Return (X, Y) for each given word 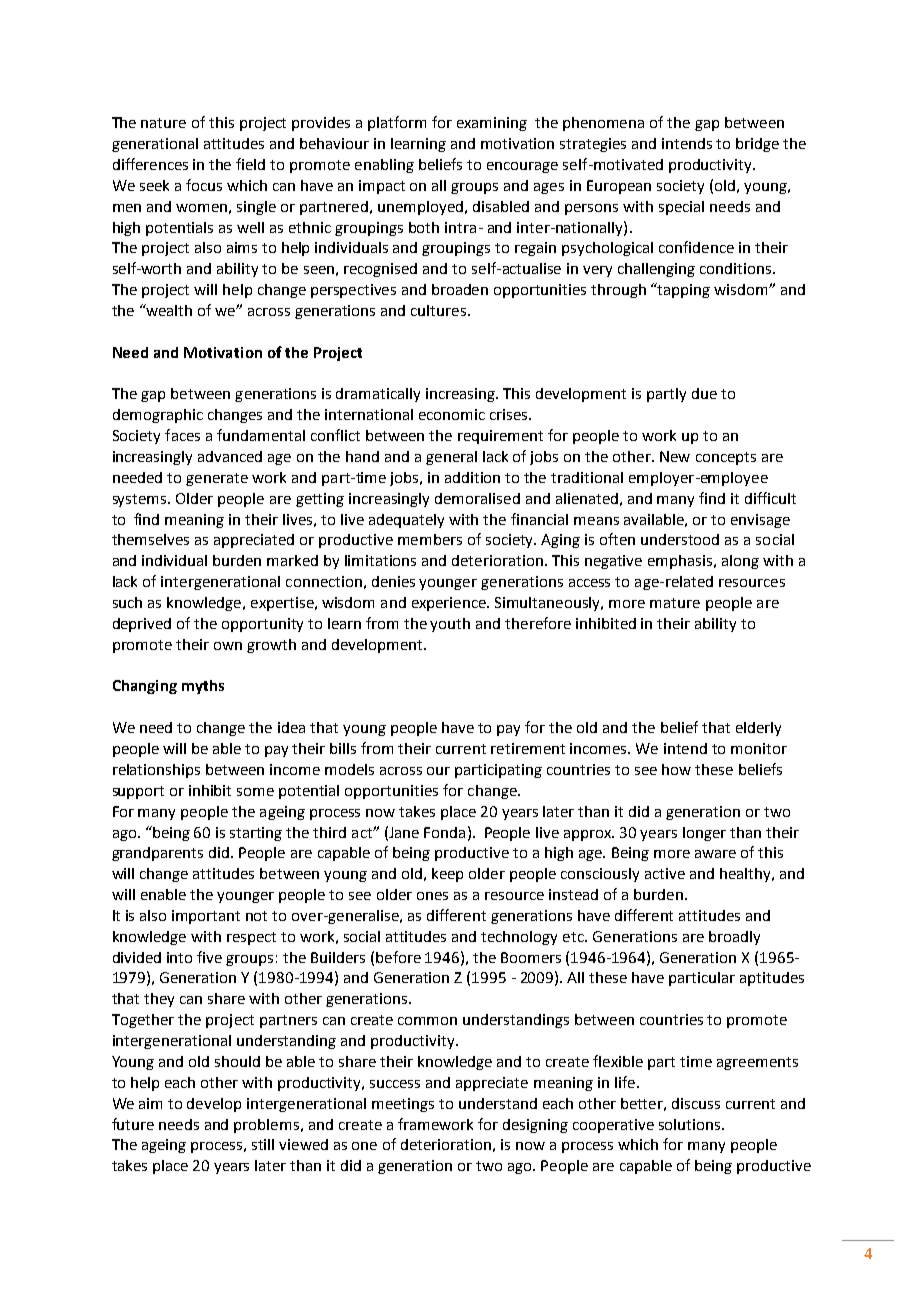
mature (675, 603)
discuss (696, 1103)
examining (492, 124)
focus (204, 185)
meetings (403, 1105)
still (263, 1144)
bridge (757, 145)
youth (450, 625)
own (228, 646)
